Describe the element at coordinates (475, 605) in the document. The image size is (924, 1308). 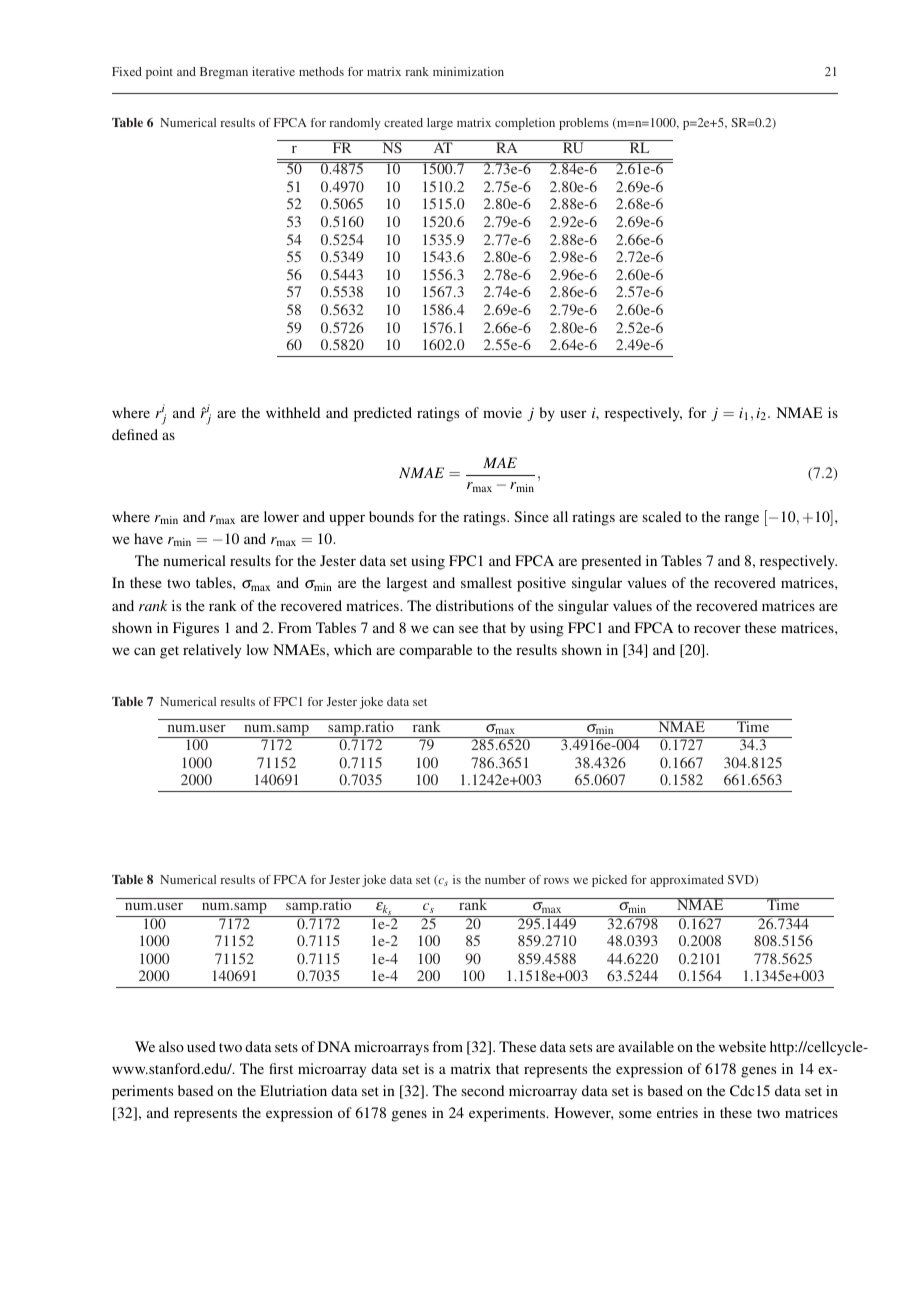
I see `distributions` at that location.
